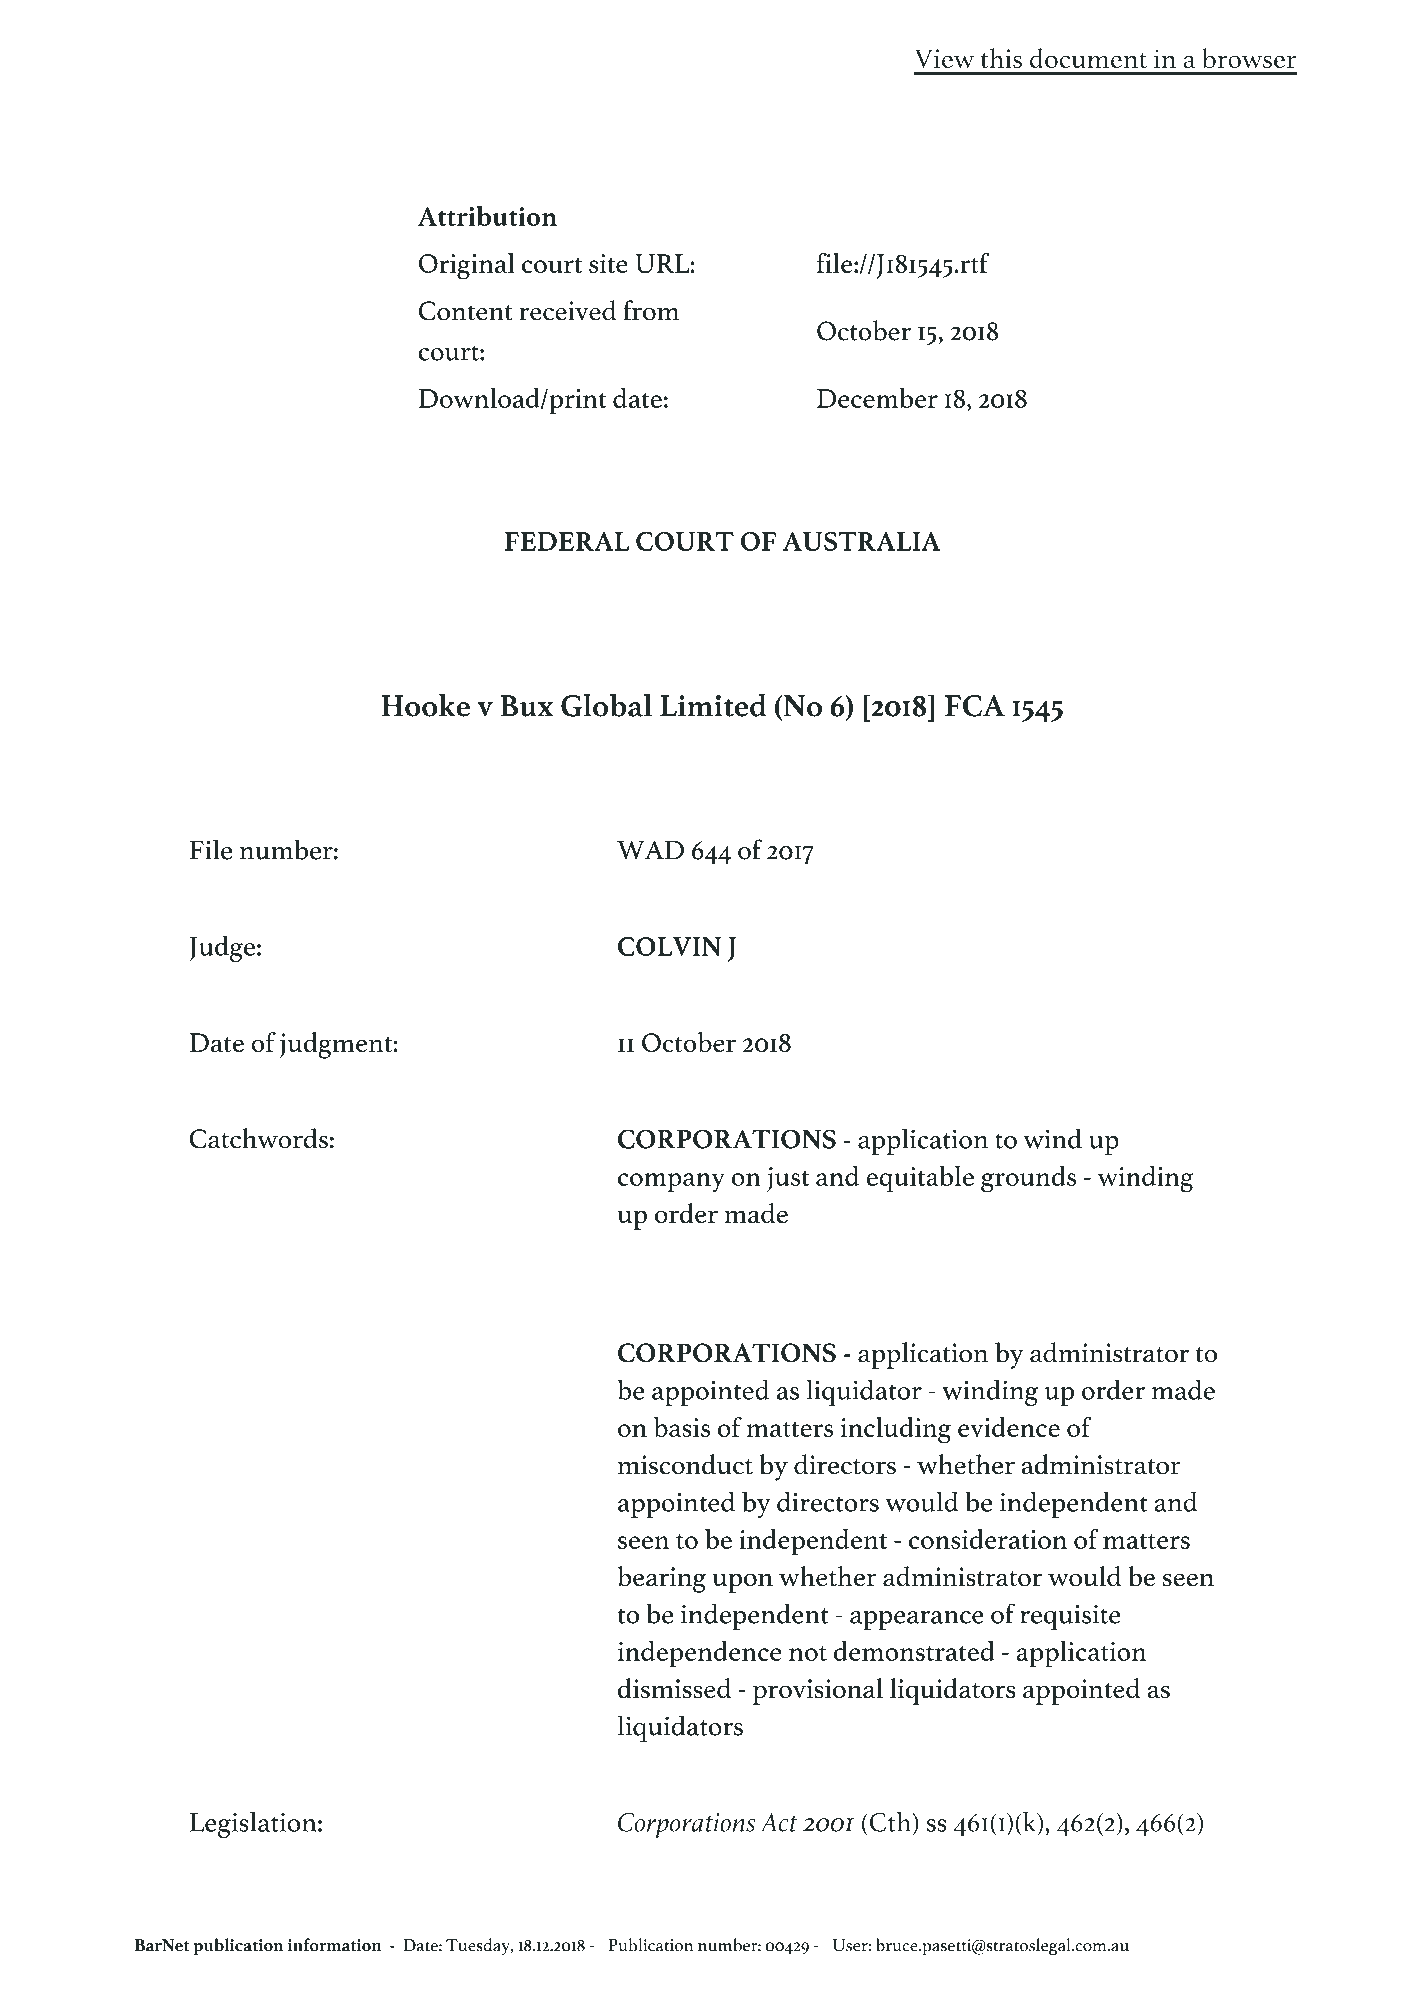 The image size is (1424, 2014). Describe the element at coordinates (335, 1945) in the screenshot. I see `information` at that location.
